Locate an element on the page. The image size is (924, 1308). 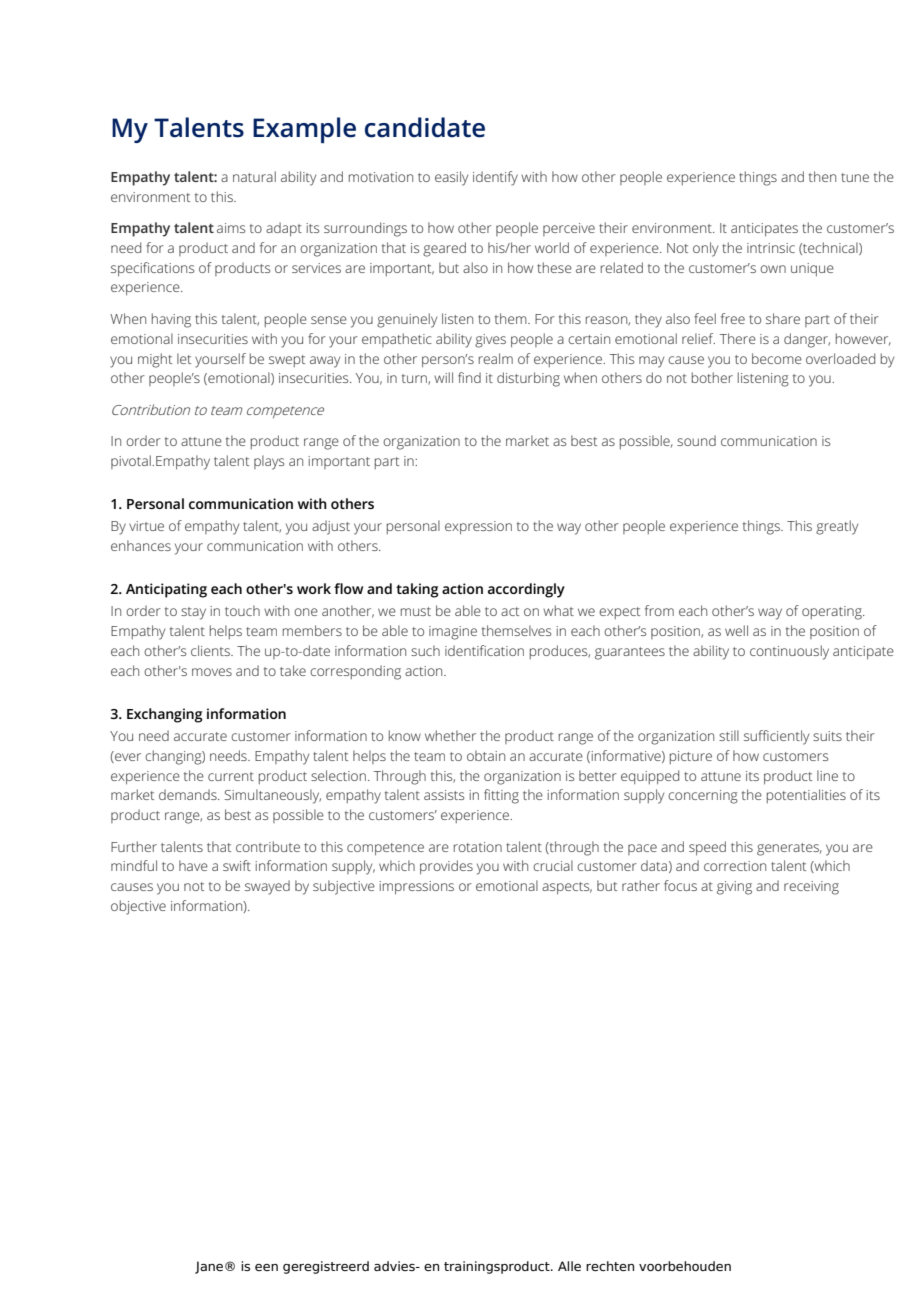
Alle is located at coordinates (569, 1266).
